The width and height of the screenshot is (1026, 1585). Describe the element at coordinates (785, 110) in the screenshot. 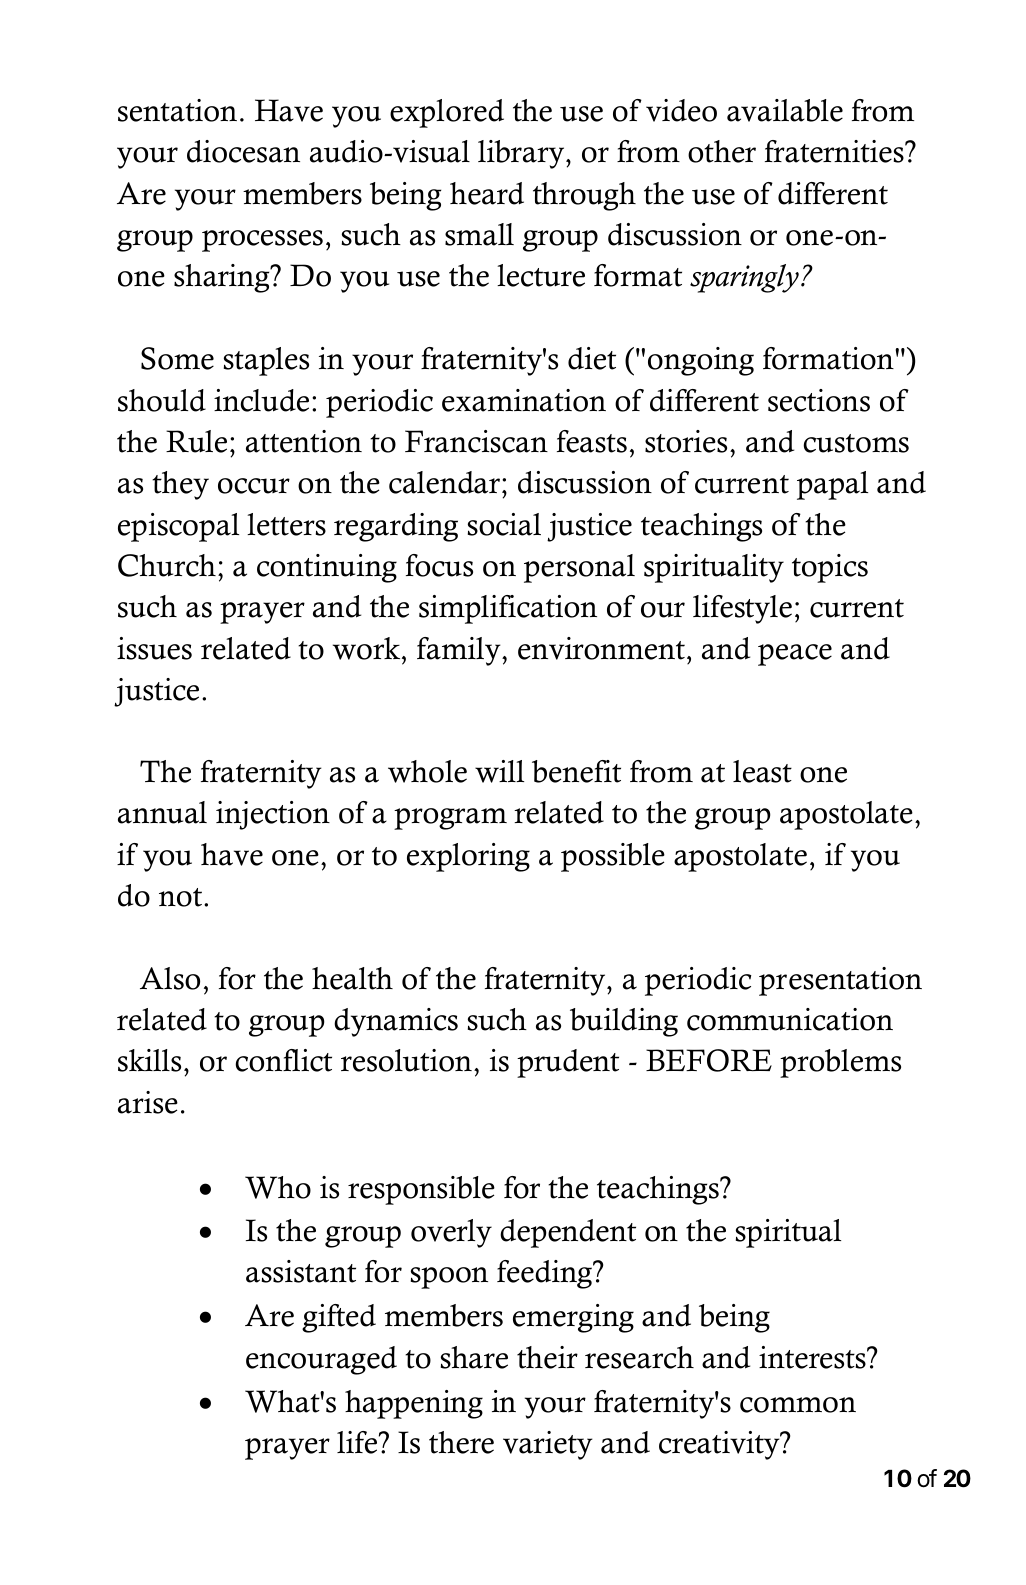

I see `available` at that location.
